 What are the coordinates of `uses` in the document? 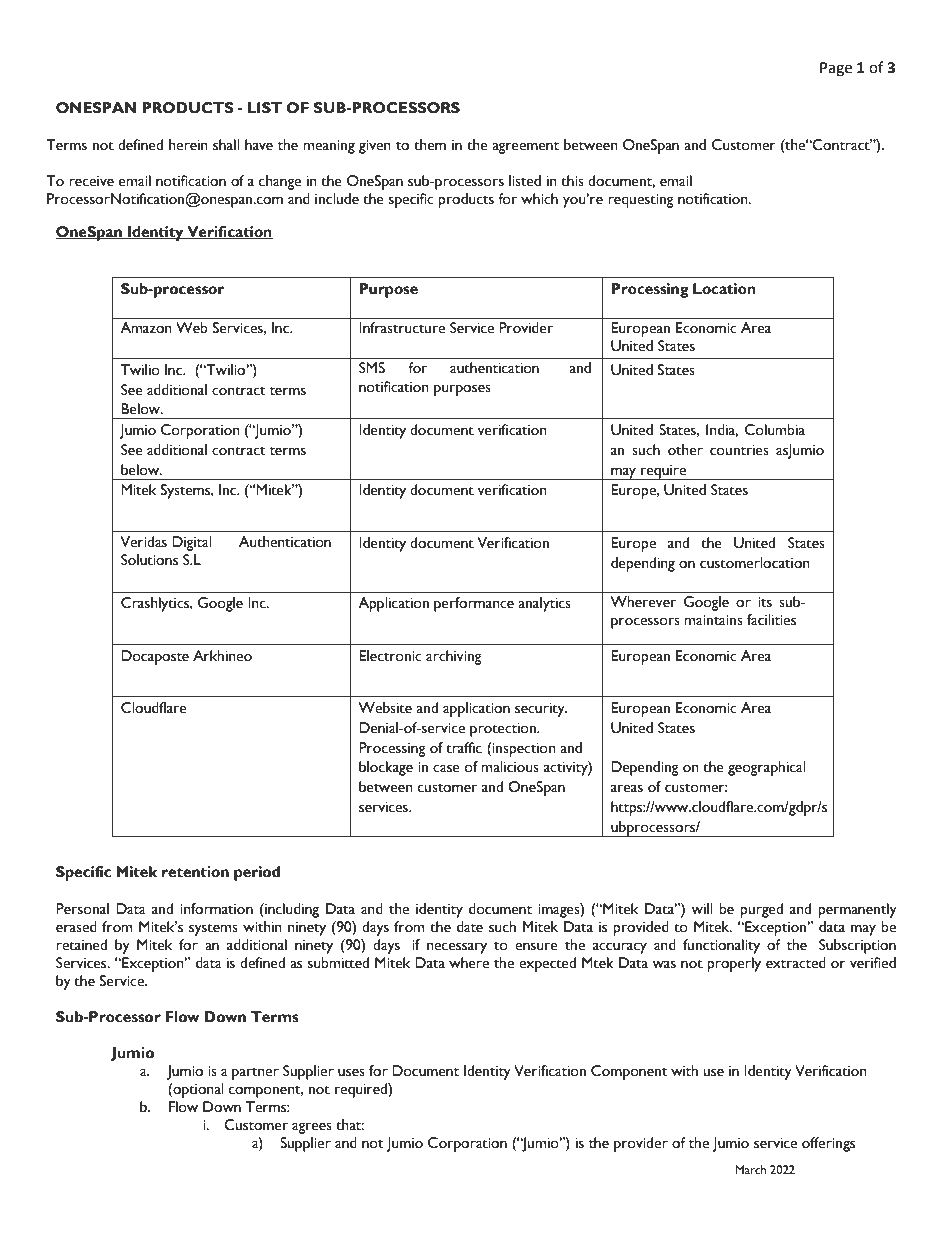 It's located at (351, 1072).
